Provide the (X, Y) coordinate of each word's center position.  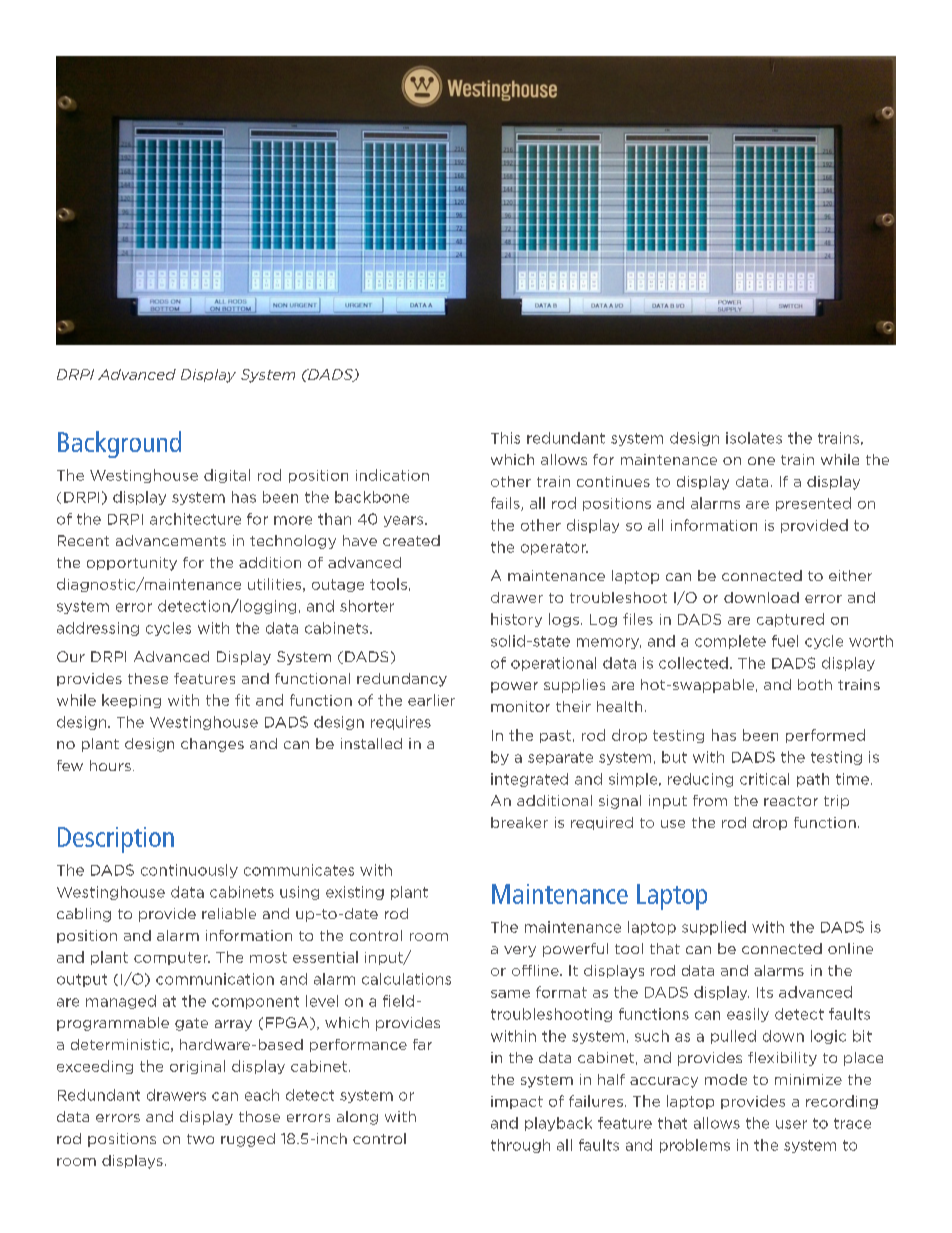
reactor (791, 801)
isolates (754, 438)
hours (110, 765)
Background (119, 444)
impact (517, 1102)
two (200, 1139)
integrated (529, 780)
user (791, 1124)
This (505, 438)
